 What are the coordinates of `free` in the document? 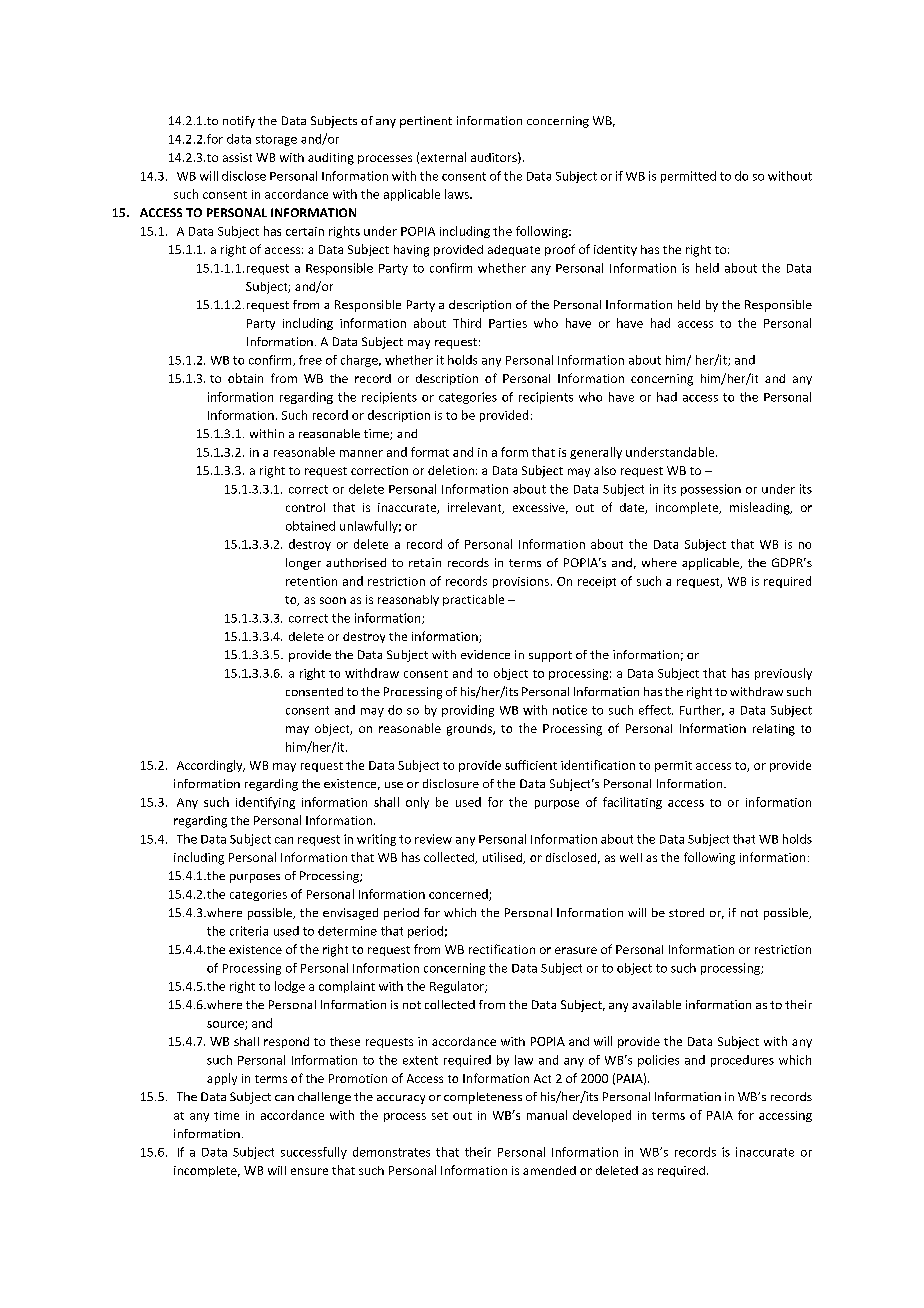 It's located at (310, 360).
